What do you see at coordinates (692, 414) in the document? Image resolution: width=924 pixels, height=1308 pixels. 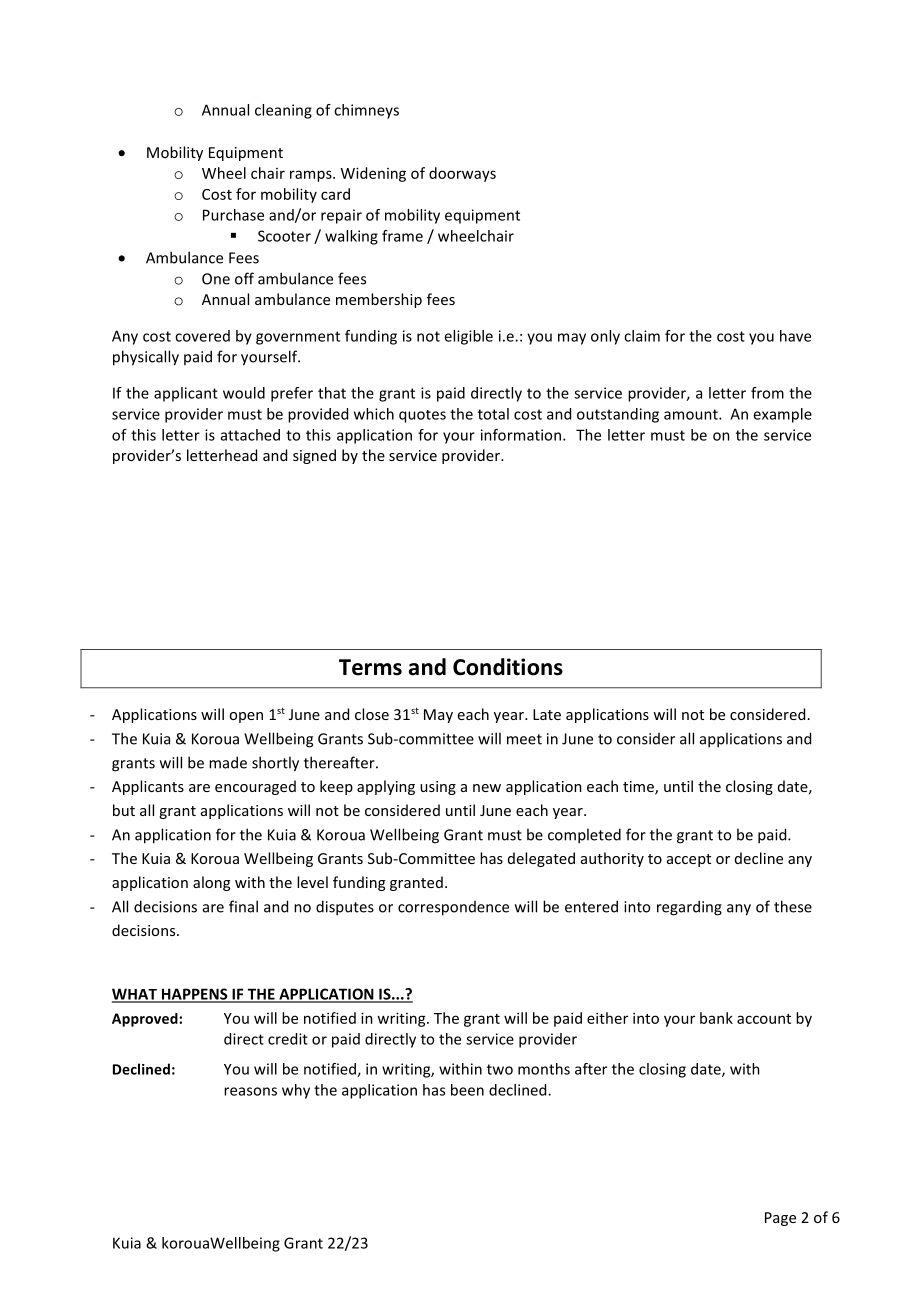 I see `amount` at bounding box center [692, 414].
